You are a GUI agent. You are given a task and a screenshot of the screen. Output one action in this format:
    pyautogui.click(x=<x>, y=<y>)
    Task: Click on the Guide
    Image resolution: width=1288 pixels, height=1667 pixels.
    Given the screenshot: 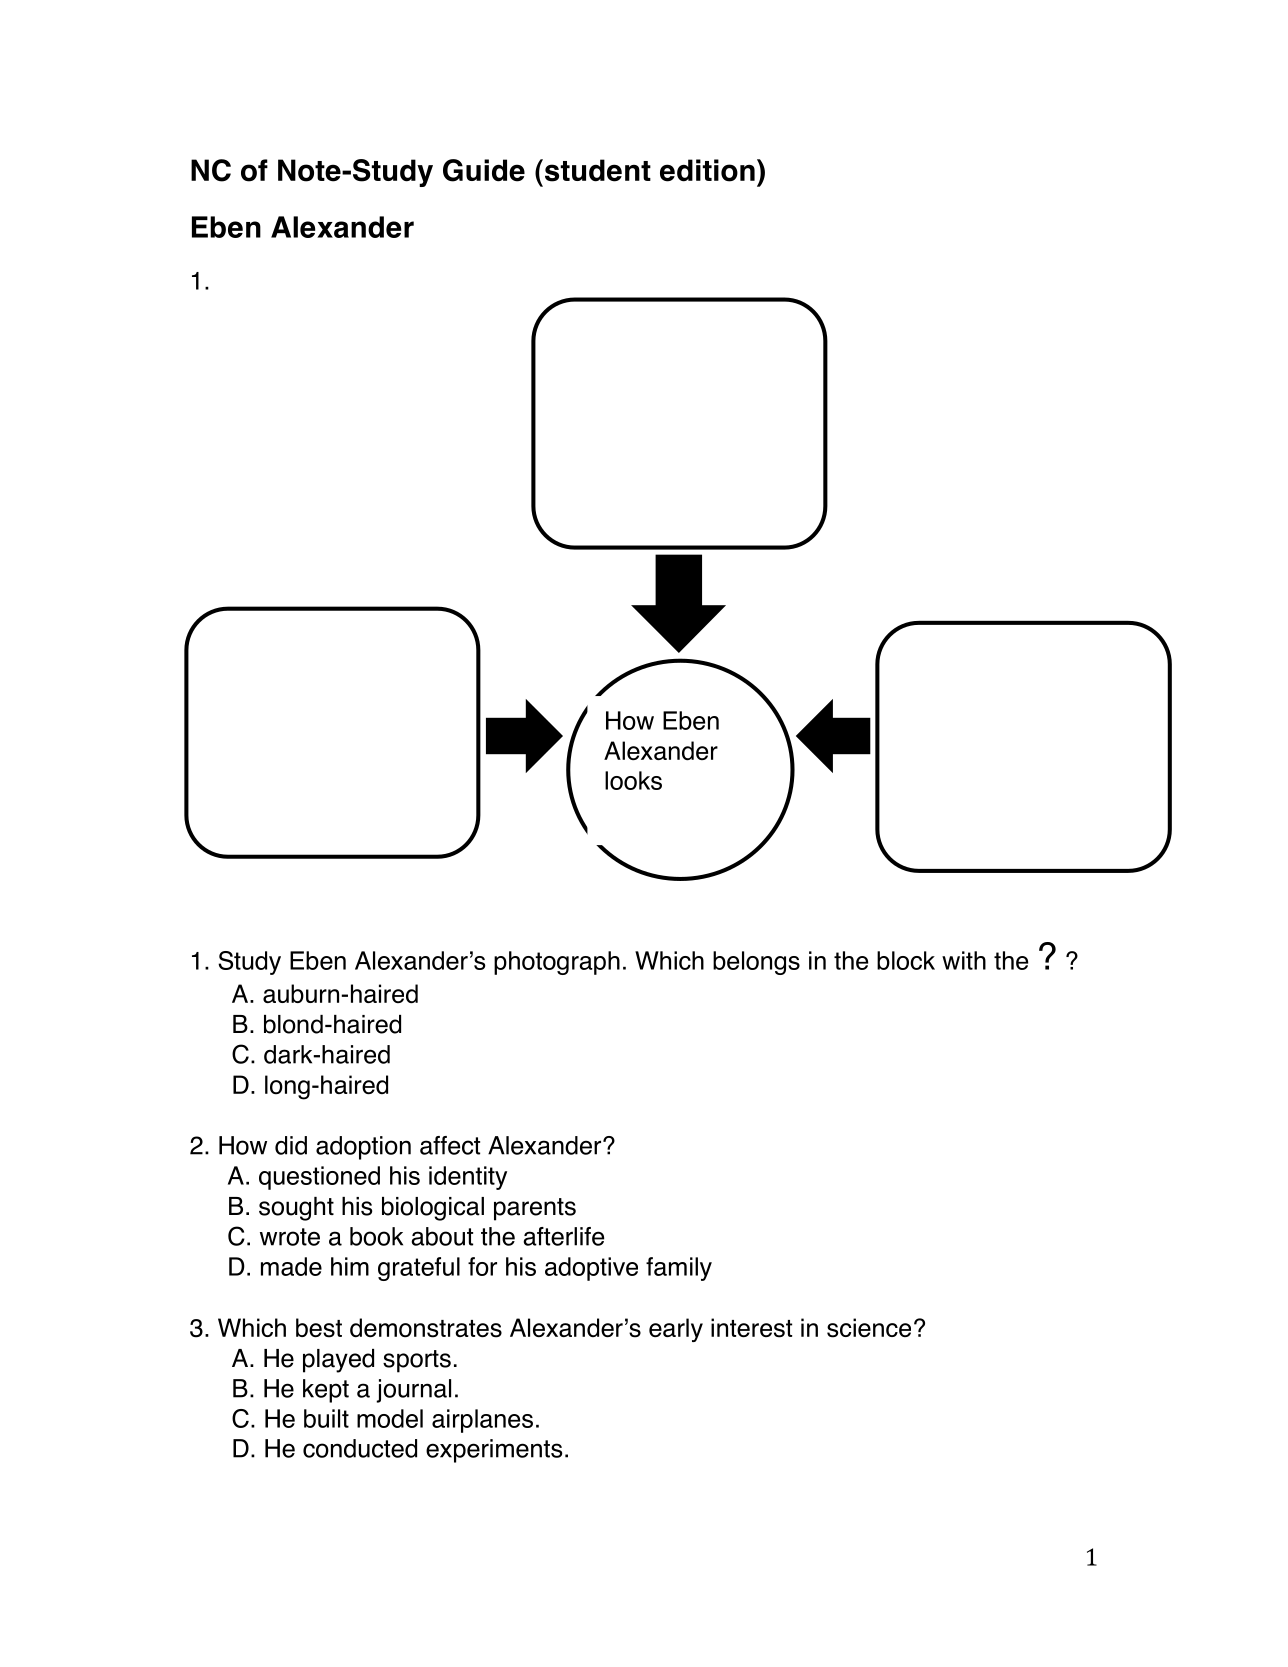 What is the action you would take?
    pyautogui.click(x=484, y=170)
